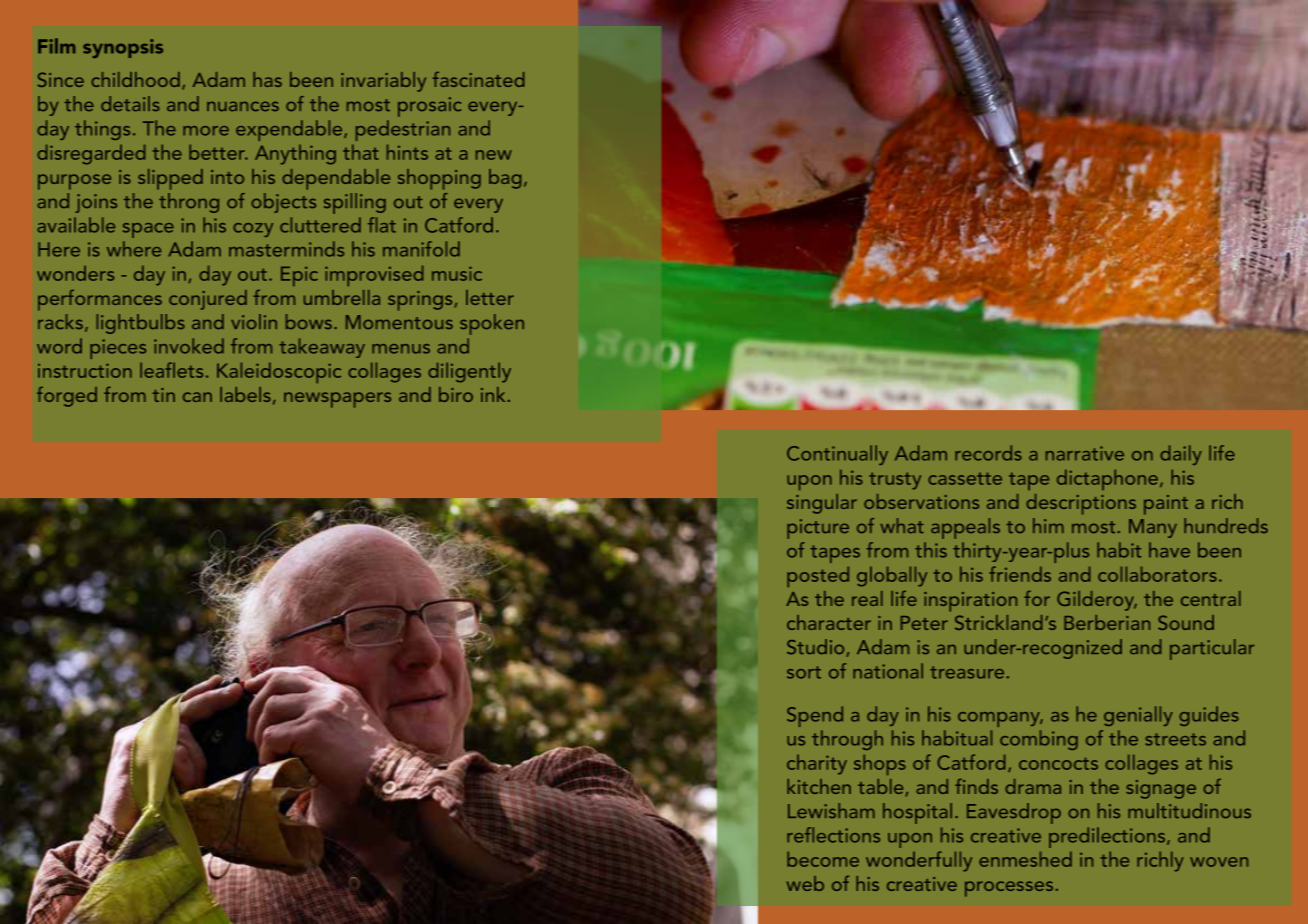  I want to click on fascinated, so click(478, 79).
